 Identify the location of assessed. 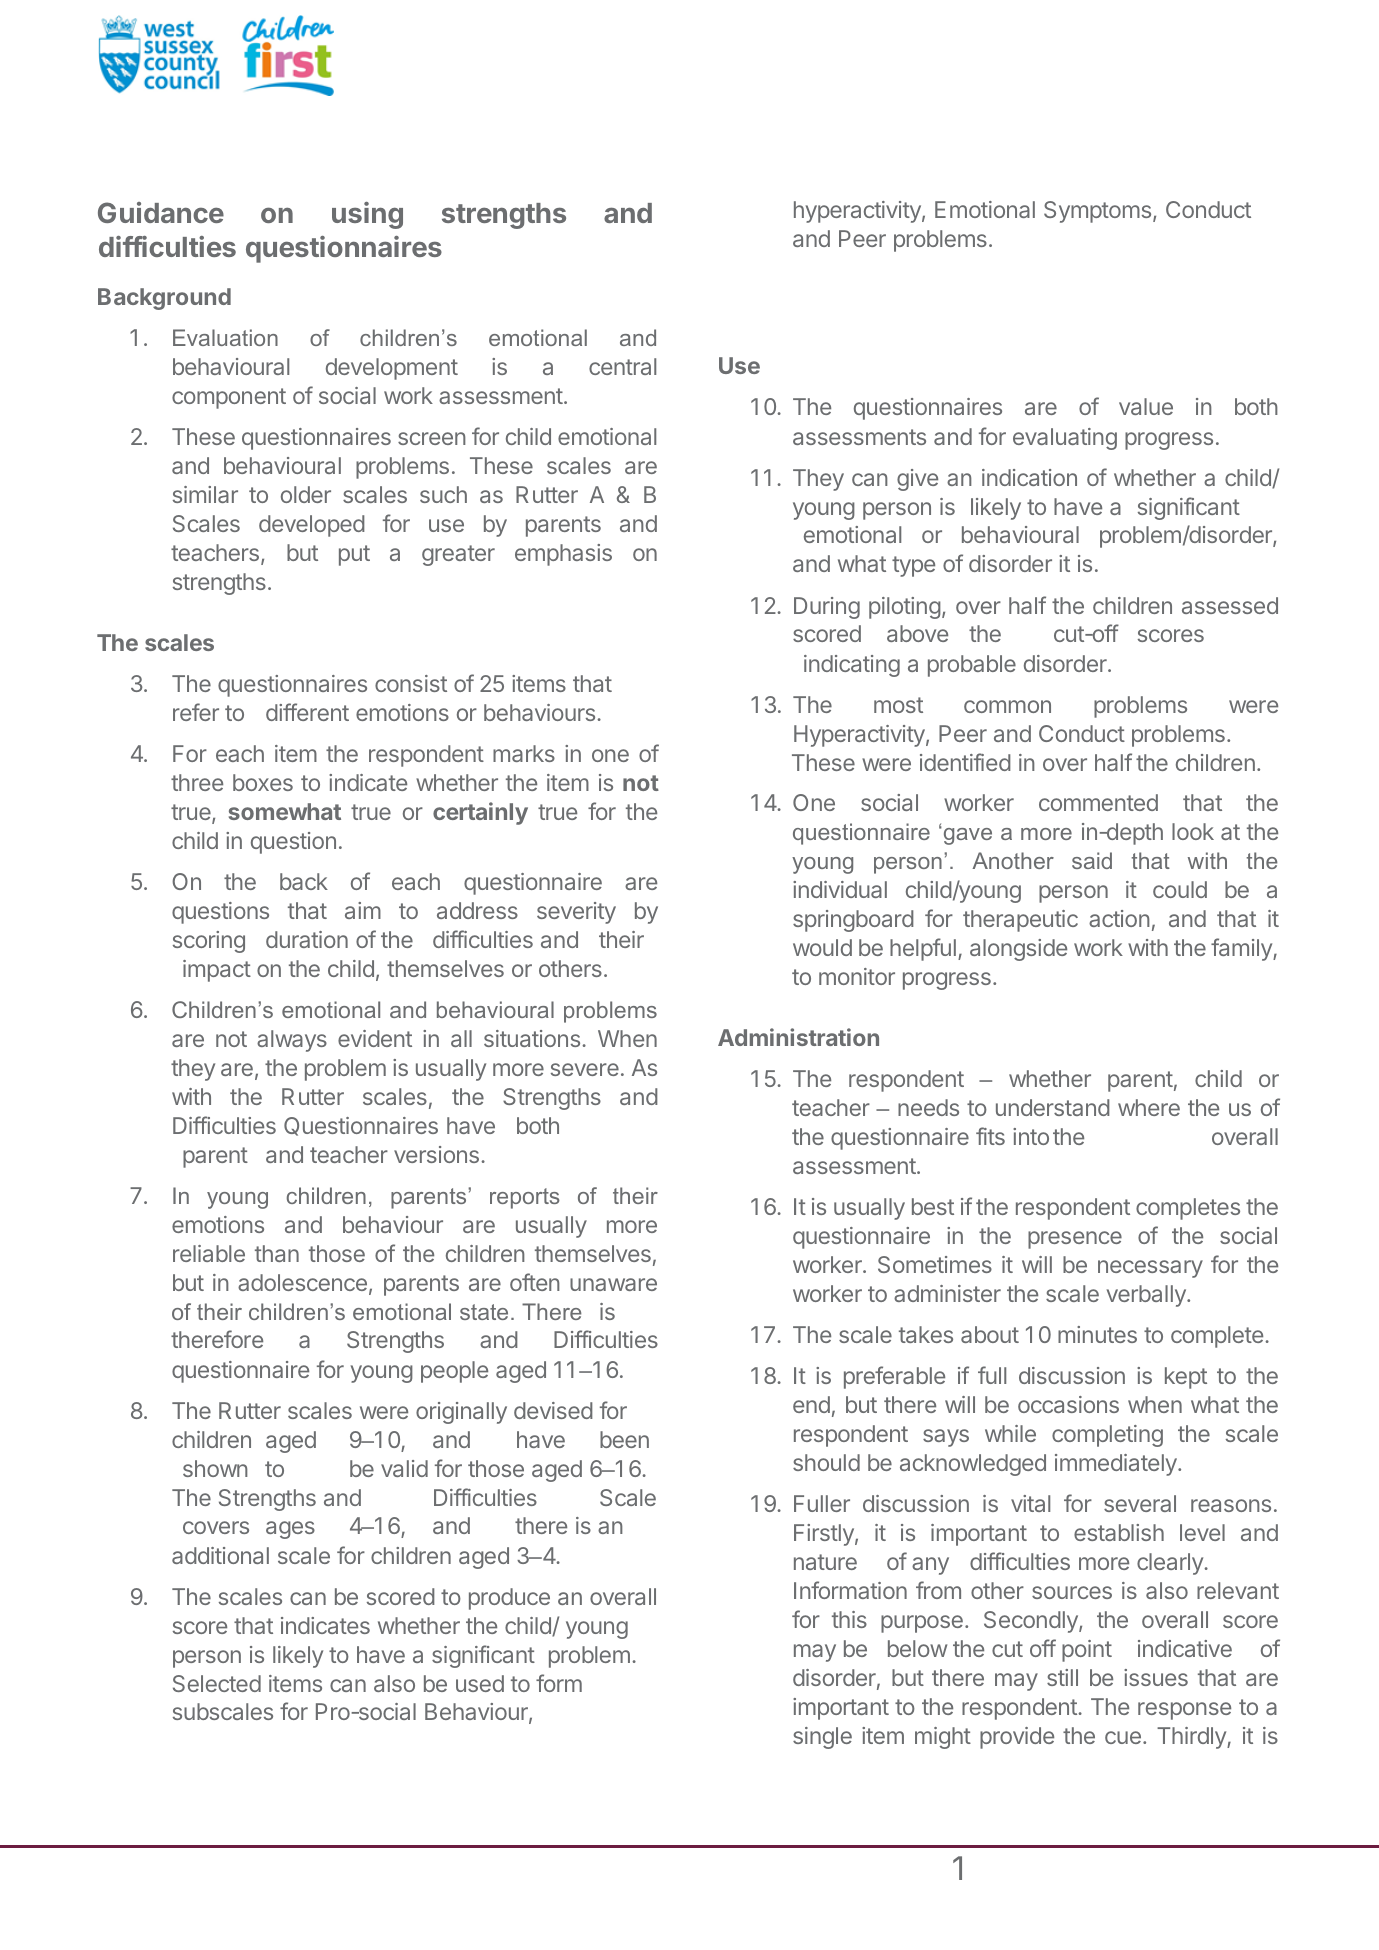
(1230, 605).
